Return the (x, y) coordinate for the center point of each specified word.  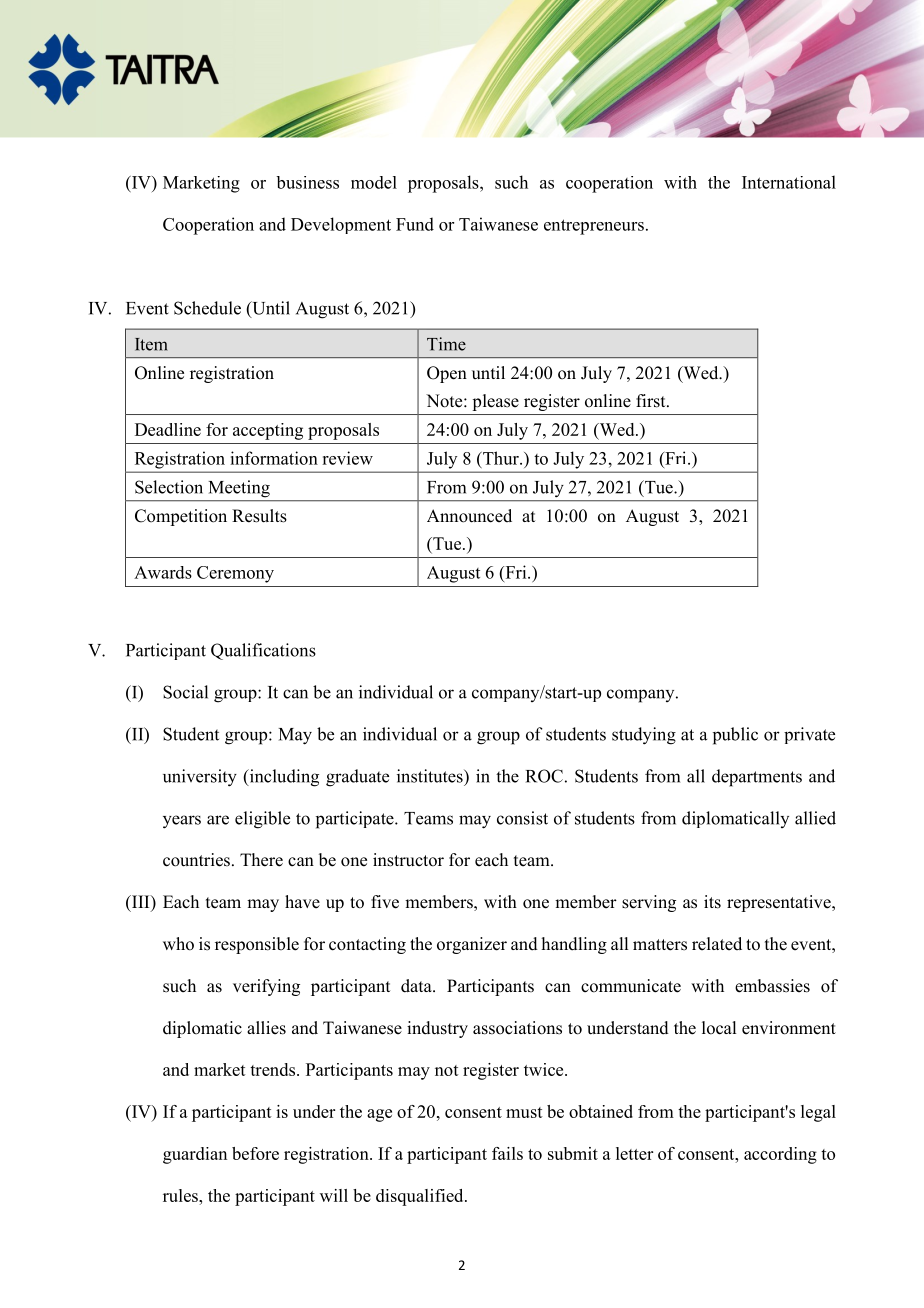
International (789, 182)
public (735, 736)
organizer (472, 945)
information (274, 458)
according (780, 1155)
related (717, 944)
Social (185, 692)
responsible (257, 945)
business (307, 182)
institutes (431, 776)
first (652, 401)
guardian (195, 1155)
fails (507, 1153)
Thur (501, 458)
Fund (415, 224)
